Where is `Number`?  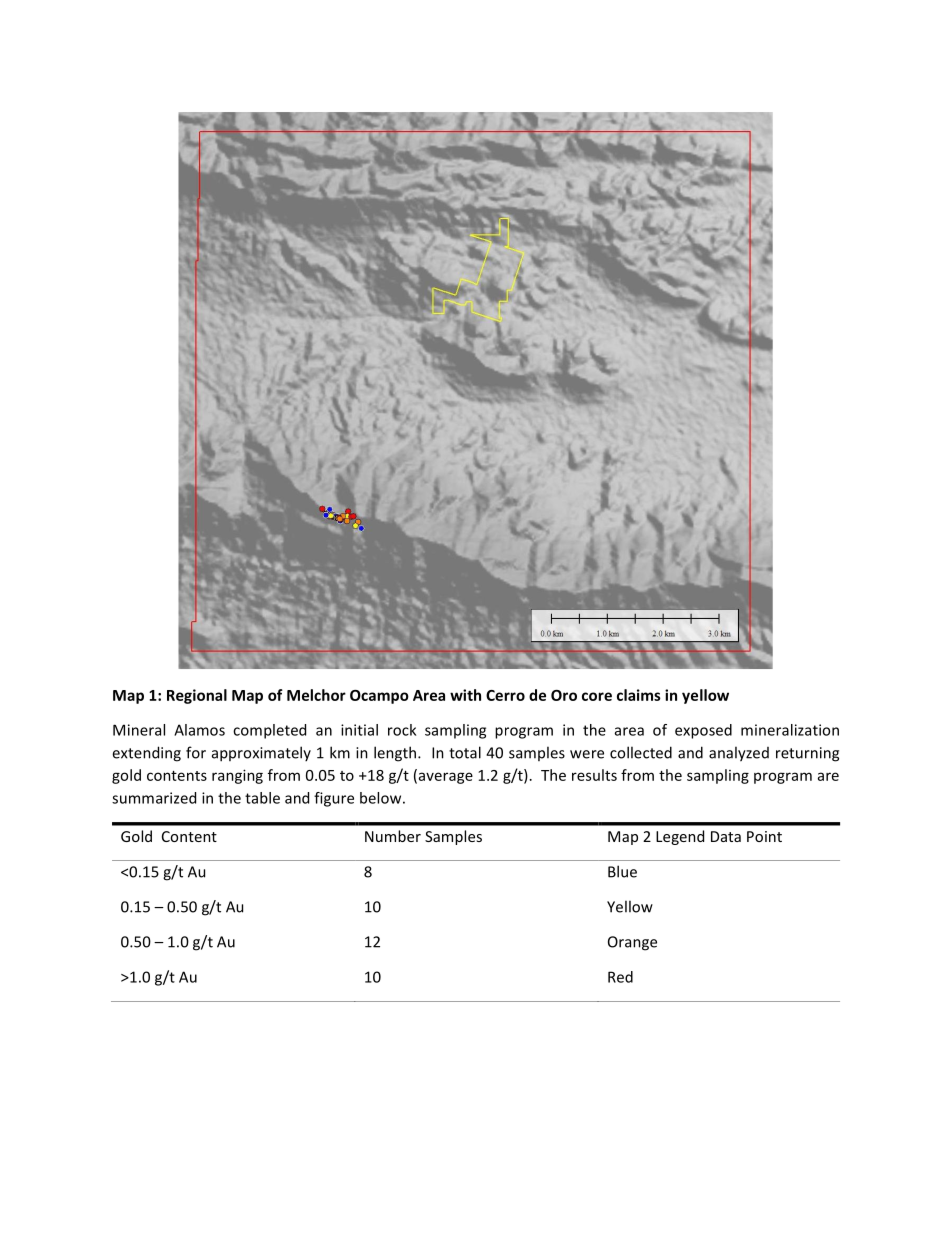
Number is located at coordinates (393, 836).
